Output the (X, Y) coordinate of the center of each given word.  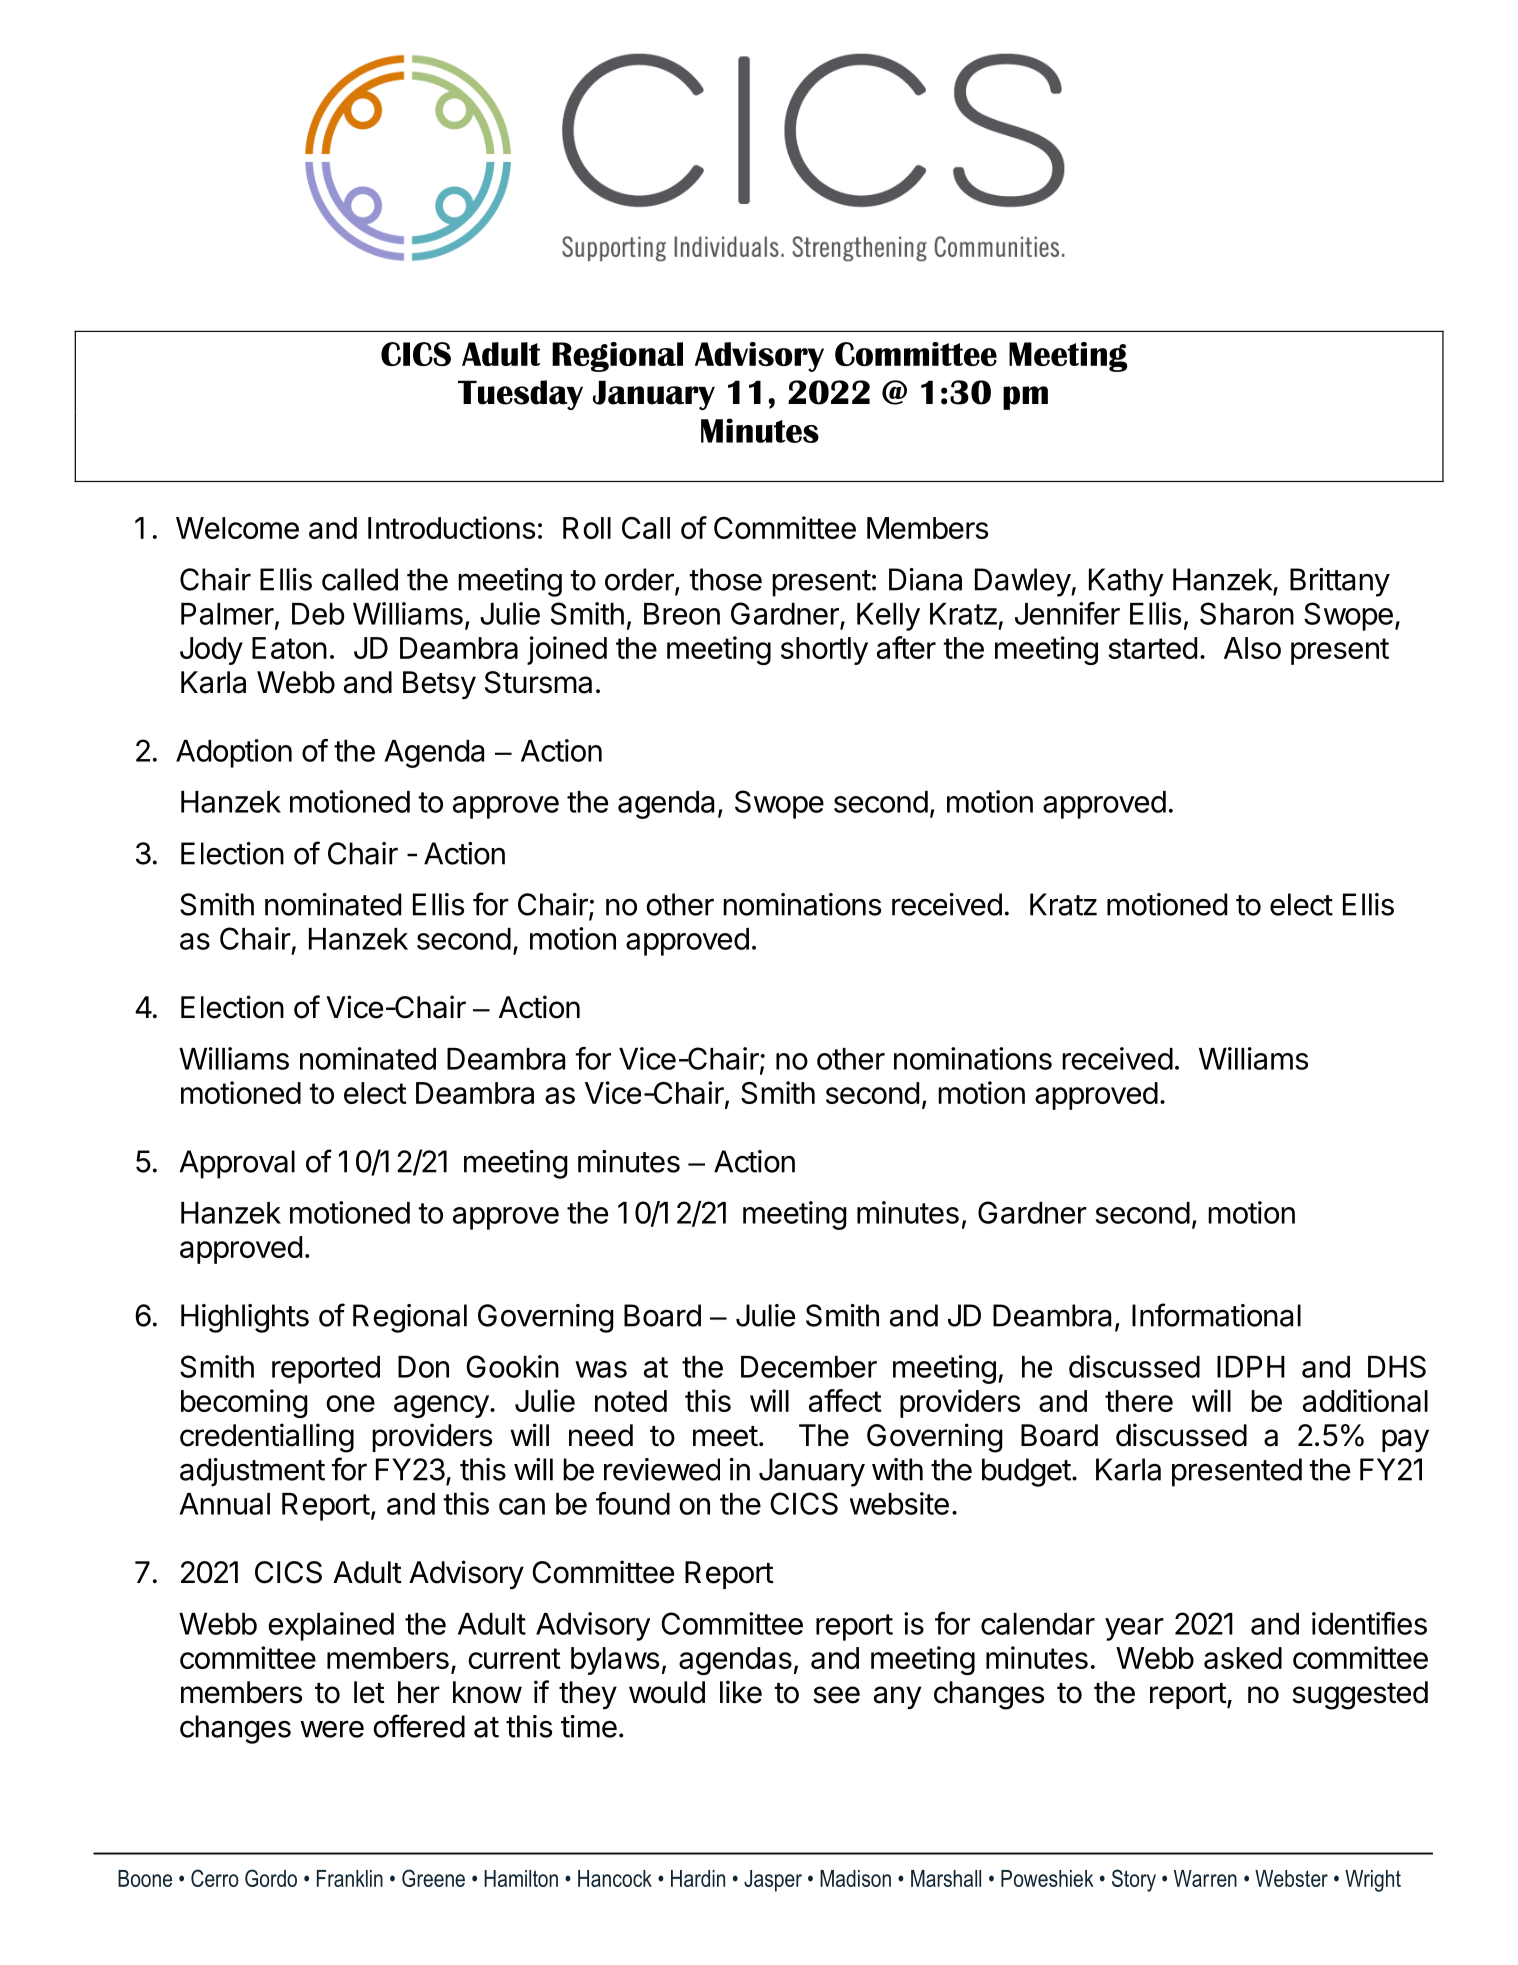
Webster (1291, 1878)
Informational (1216, 1315)
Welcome (237, 528)
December (809, 1367)
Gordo (271, 1878)
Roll (587, 528)
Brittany (1340, 582)
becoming (244, 1403)
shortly (824, 651)
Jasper (773, 1881)
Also (1252, 648)
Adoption (234, 753)
